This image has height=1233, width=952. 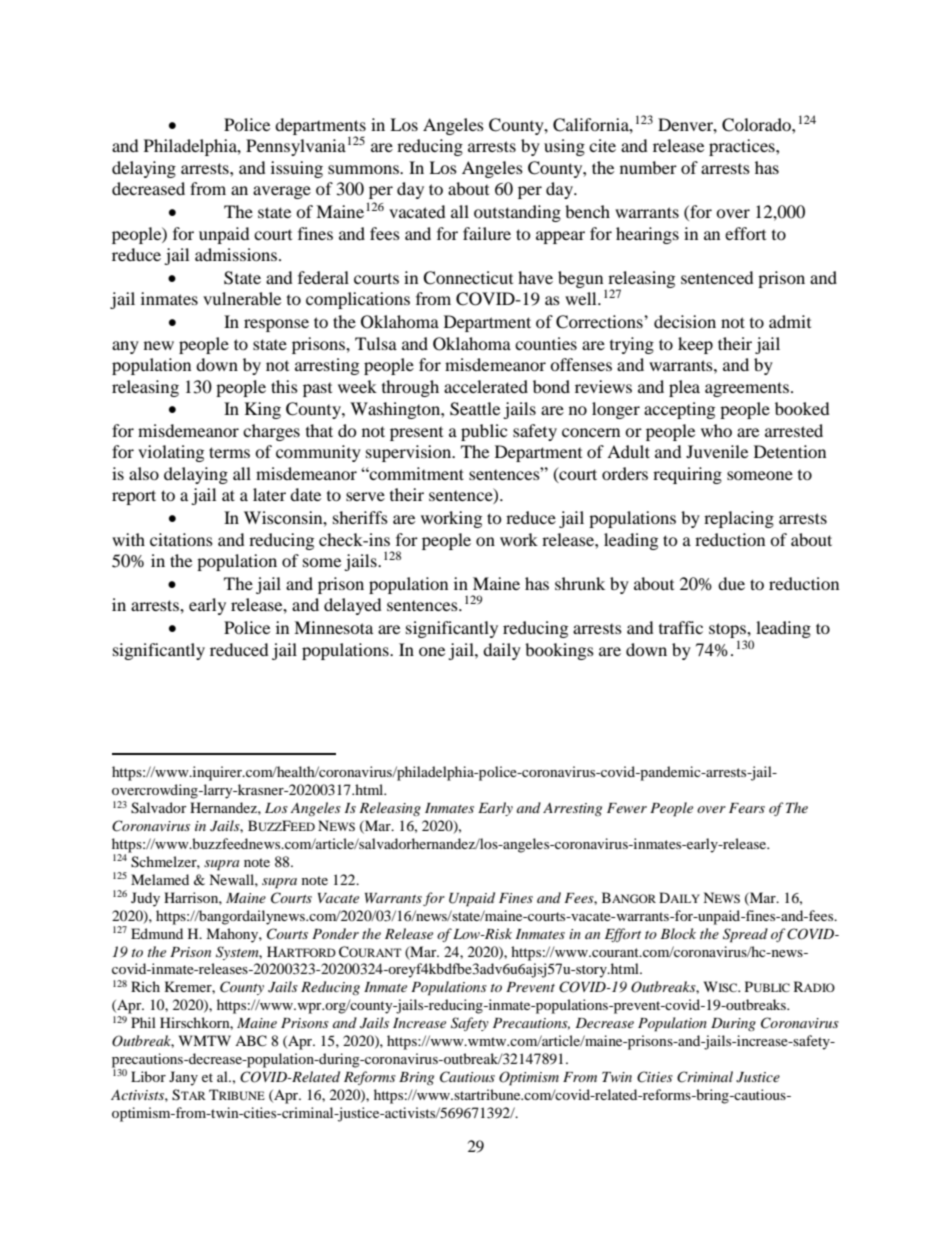 I want to click on ABC, so click(x=251, y=1041).
